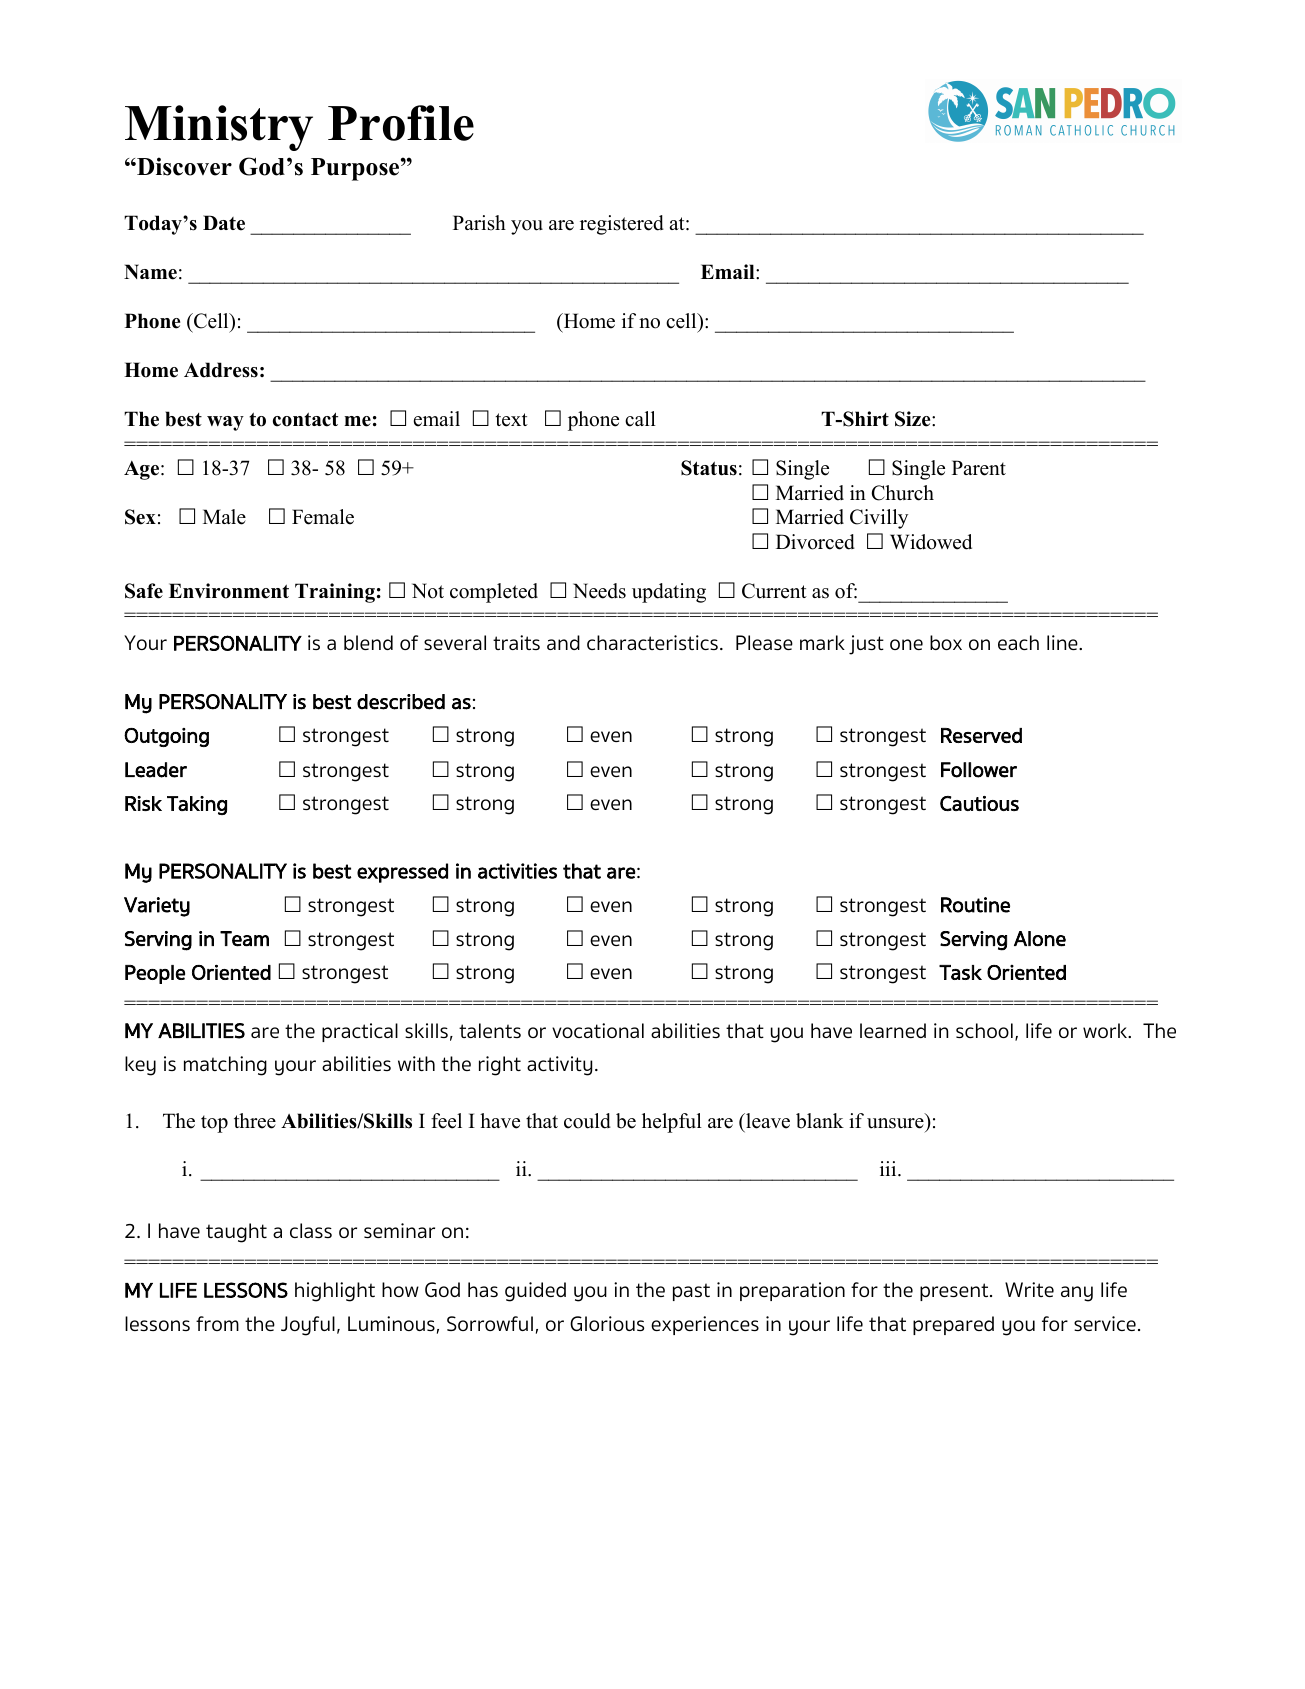 The width and height of the screenshot is (1305, 1689). Describe the element at coordinates (244, 939) in the screenshot. I see `Team` at that location.
